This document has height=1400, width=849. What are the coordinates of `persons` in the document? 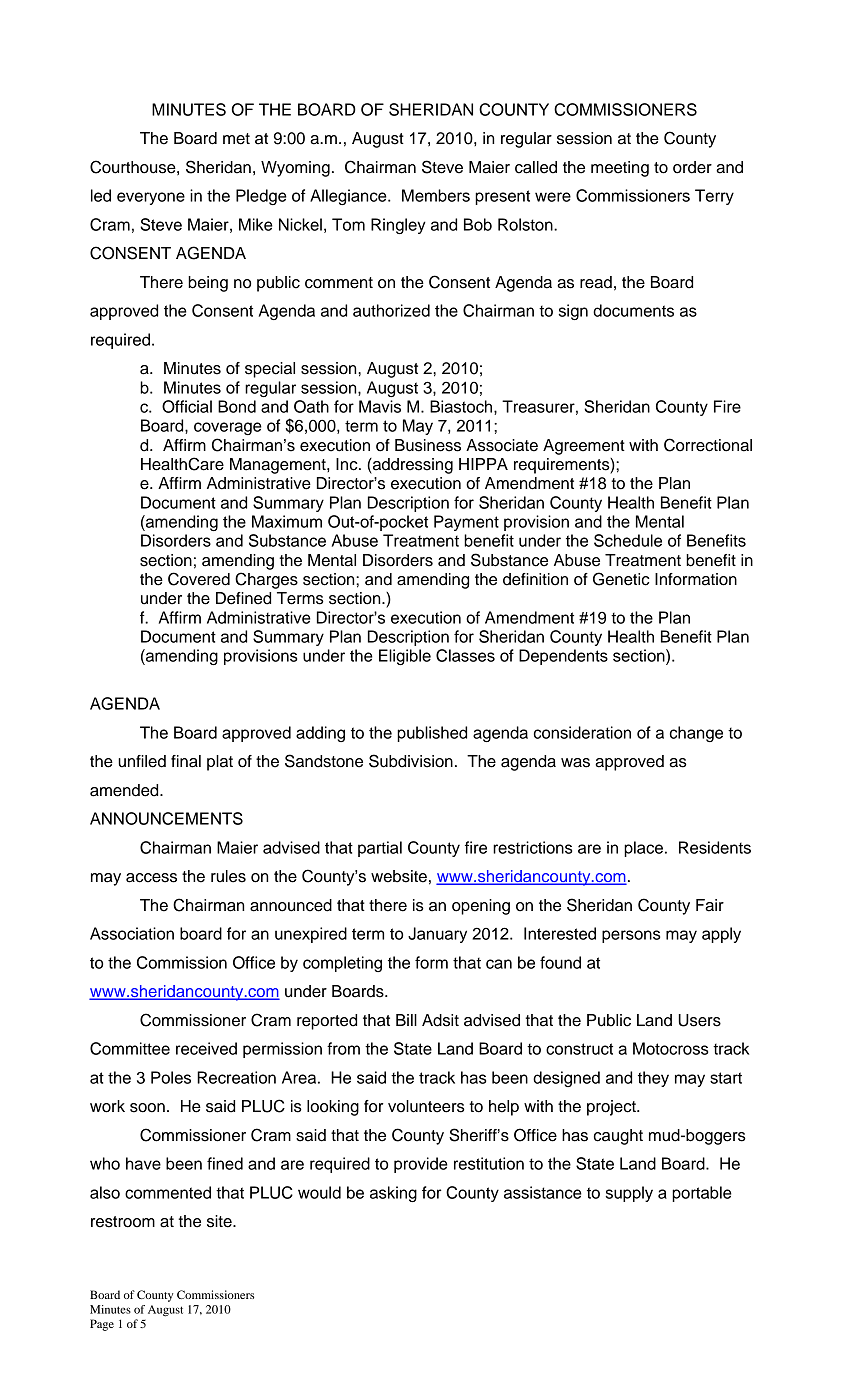 It's located at (631, 936).
